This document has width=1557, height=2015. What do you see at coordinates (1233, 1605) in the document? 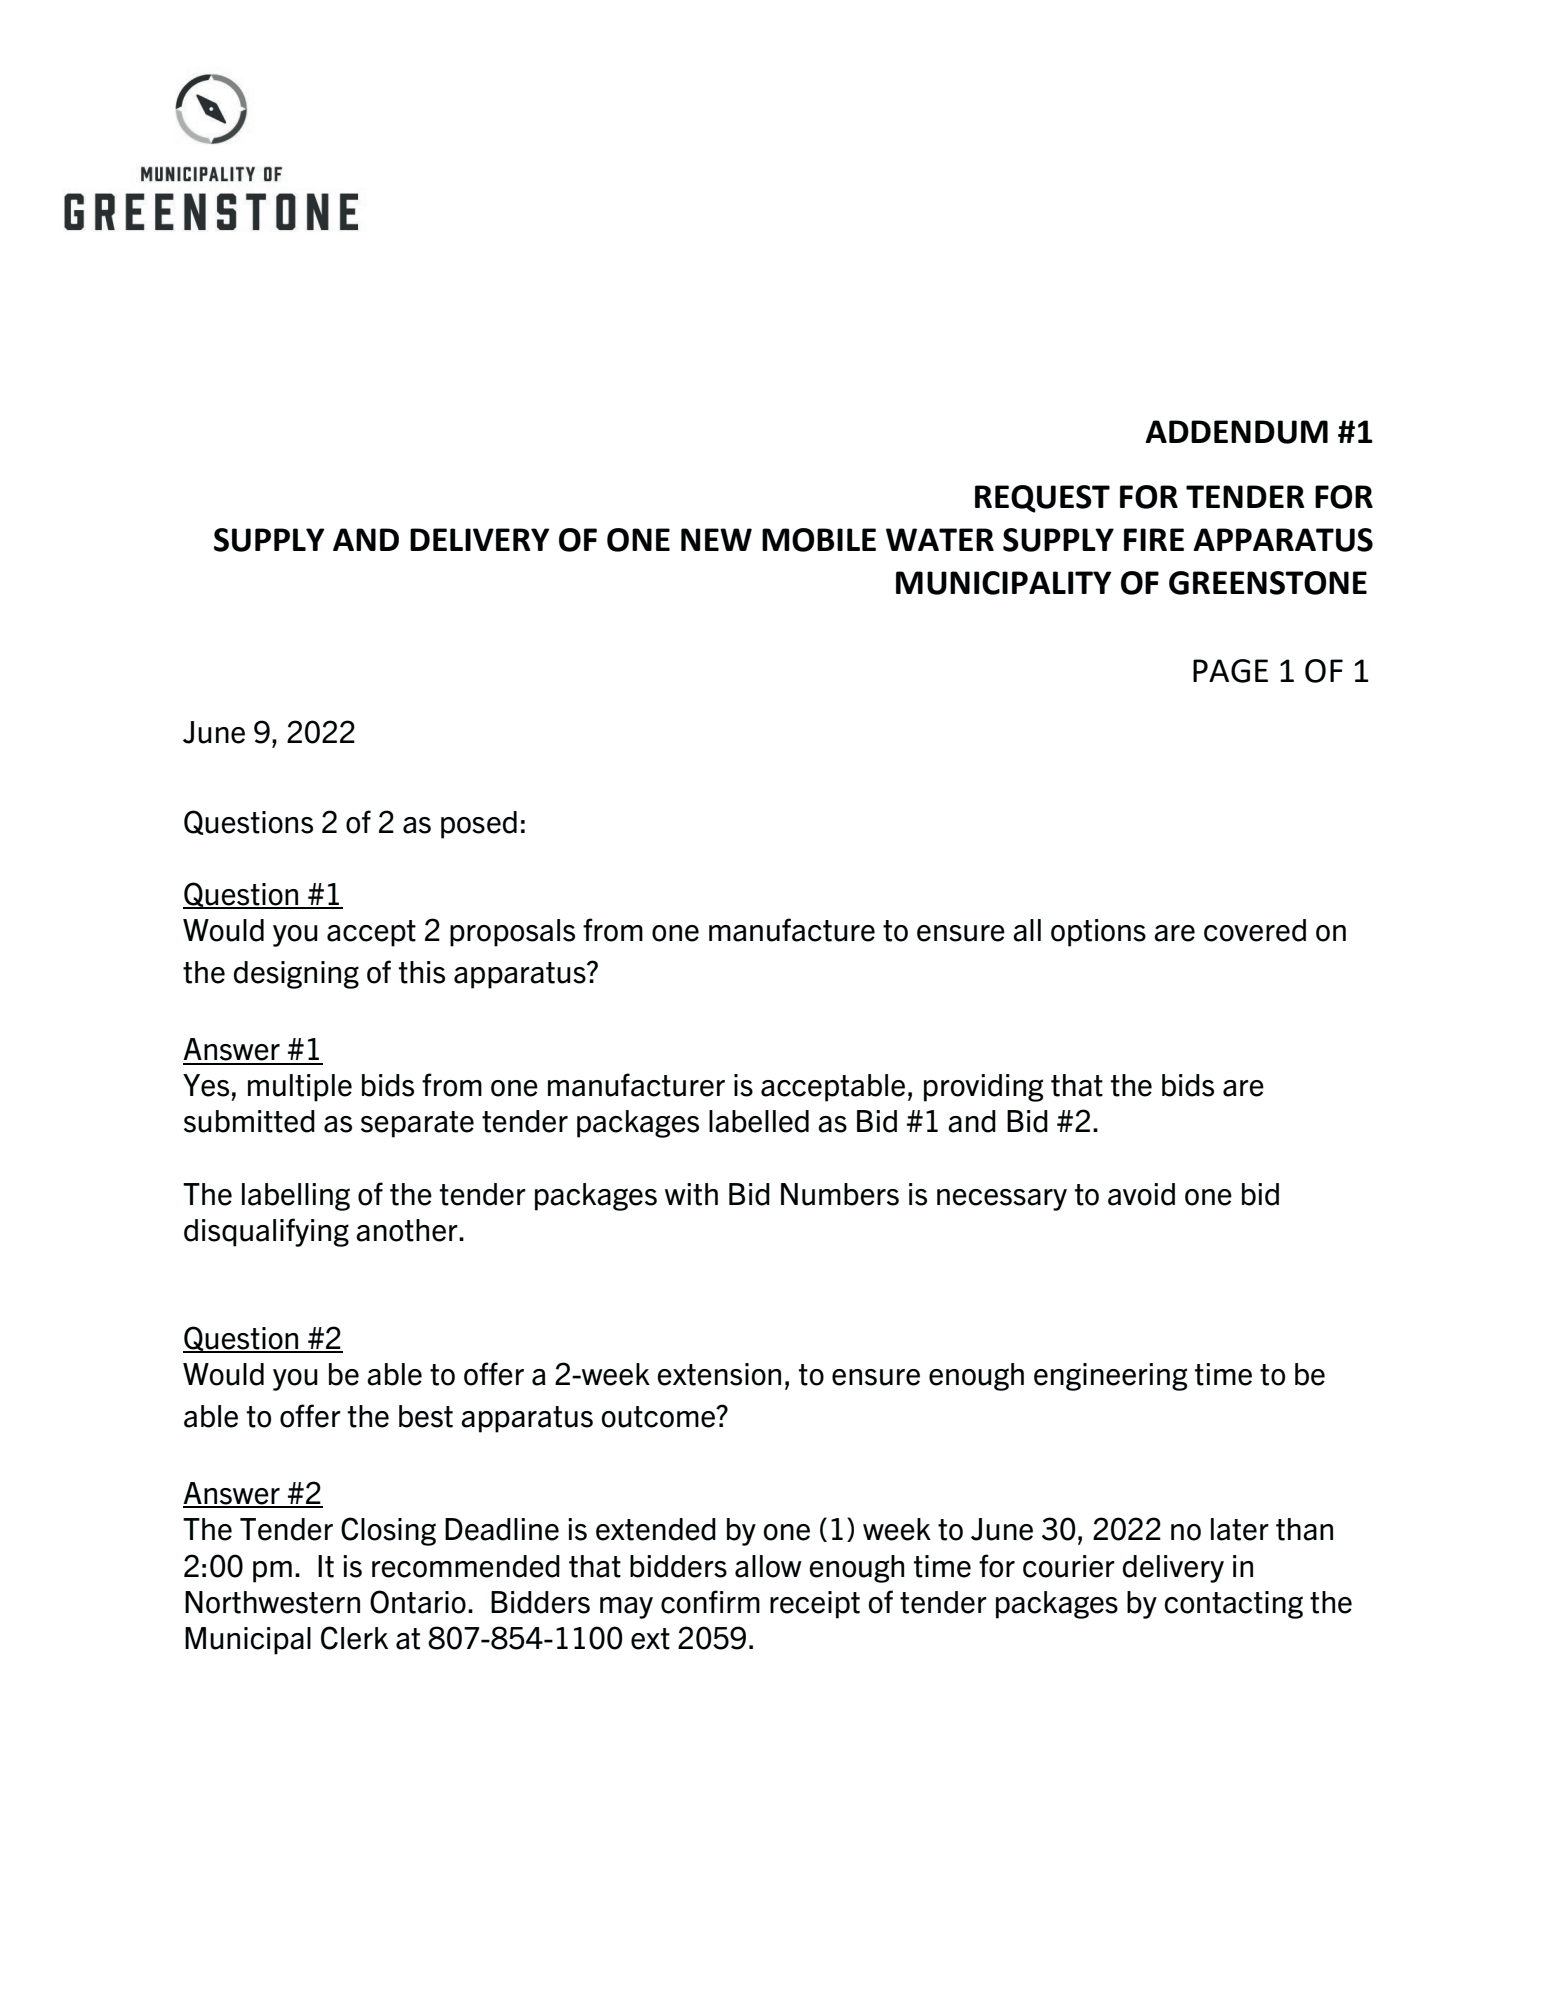
I see `contacting` at bounding box center [1233, 1605].
